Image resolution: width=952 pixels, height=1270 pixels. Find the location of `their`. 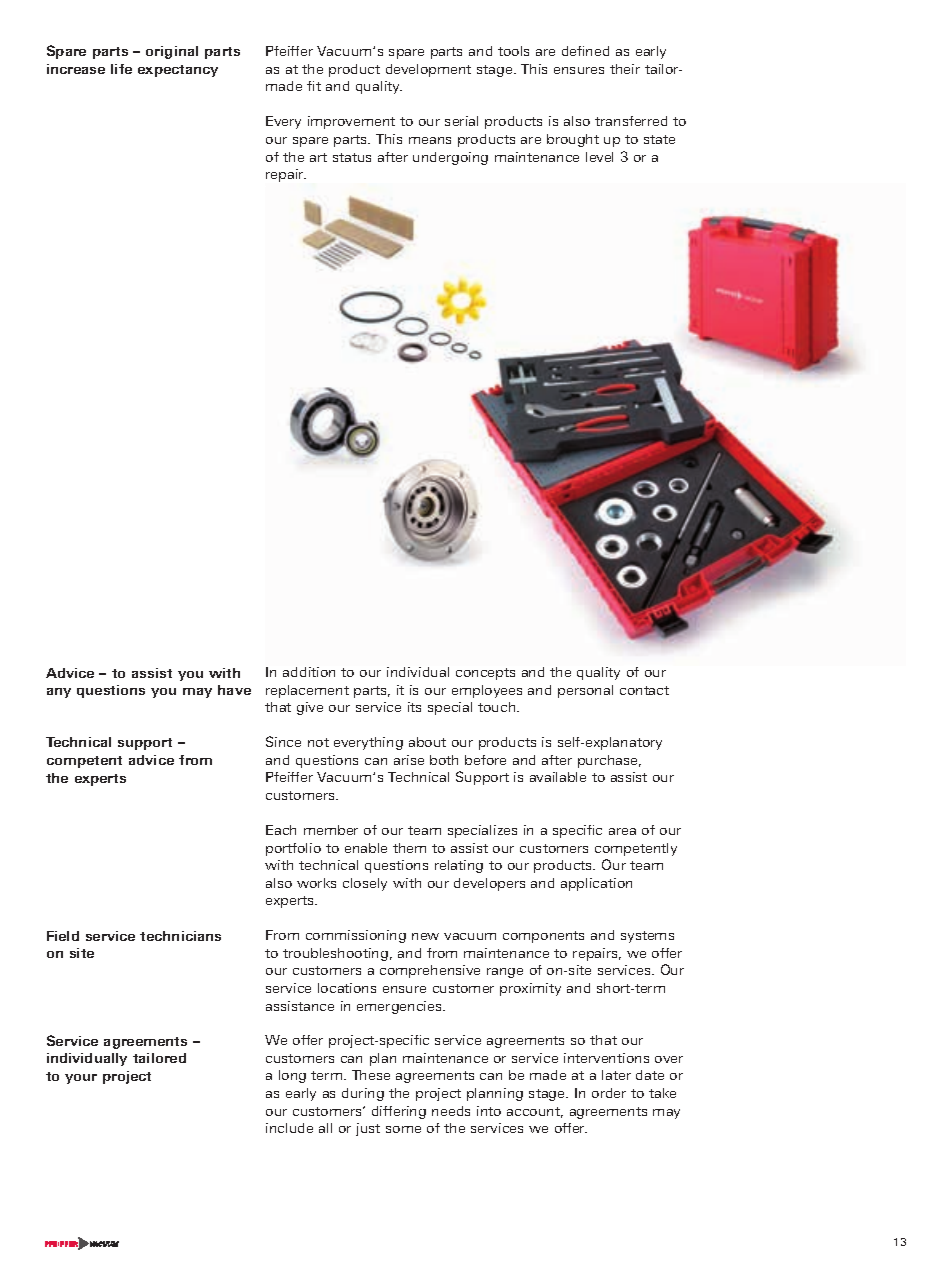

their is located at coordinates (625, 69).
